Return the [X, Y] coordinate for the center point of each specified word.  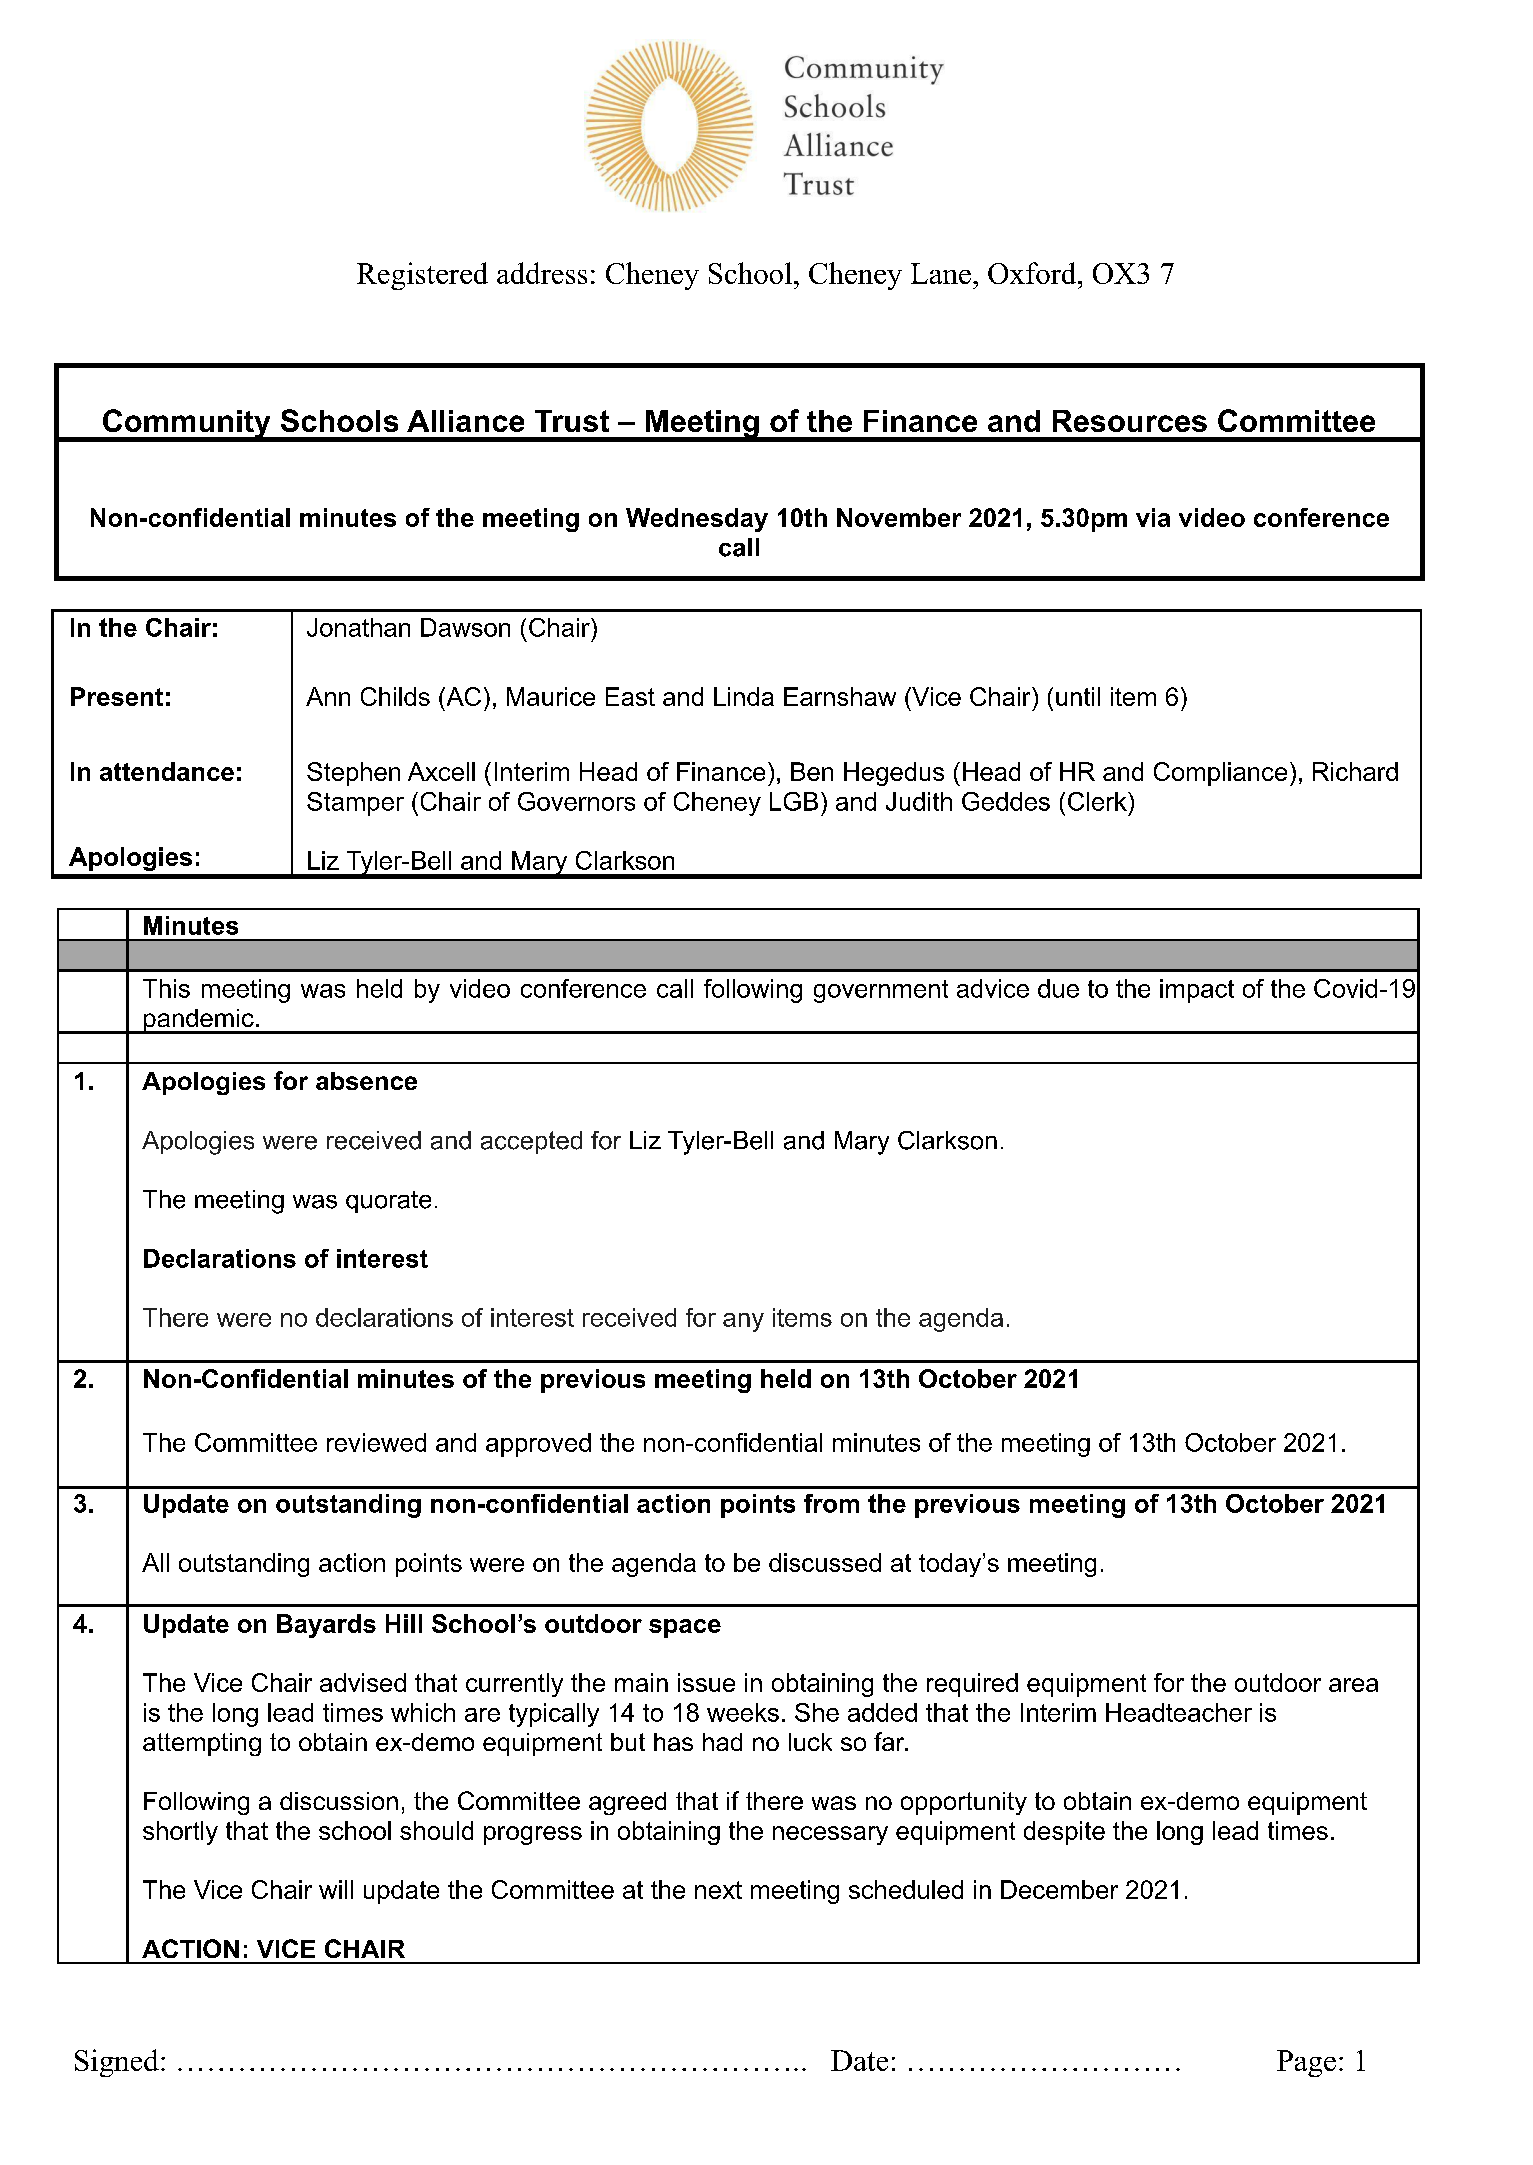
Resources [1130, 421]
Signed [117, 2063]
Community [186, 425]
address [542, 273]
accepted [531, 1142]
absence [366, 1081]
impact [1197, 991]
